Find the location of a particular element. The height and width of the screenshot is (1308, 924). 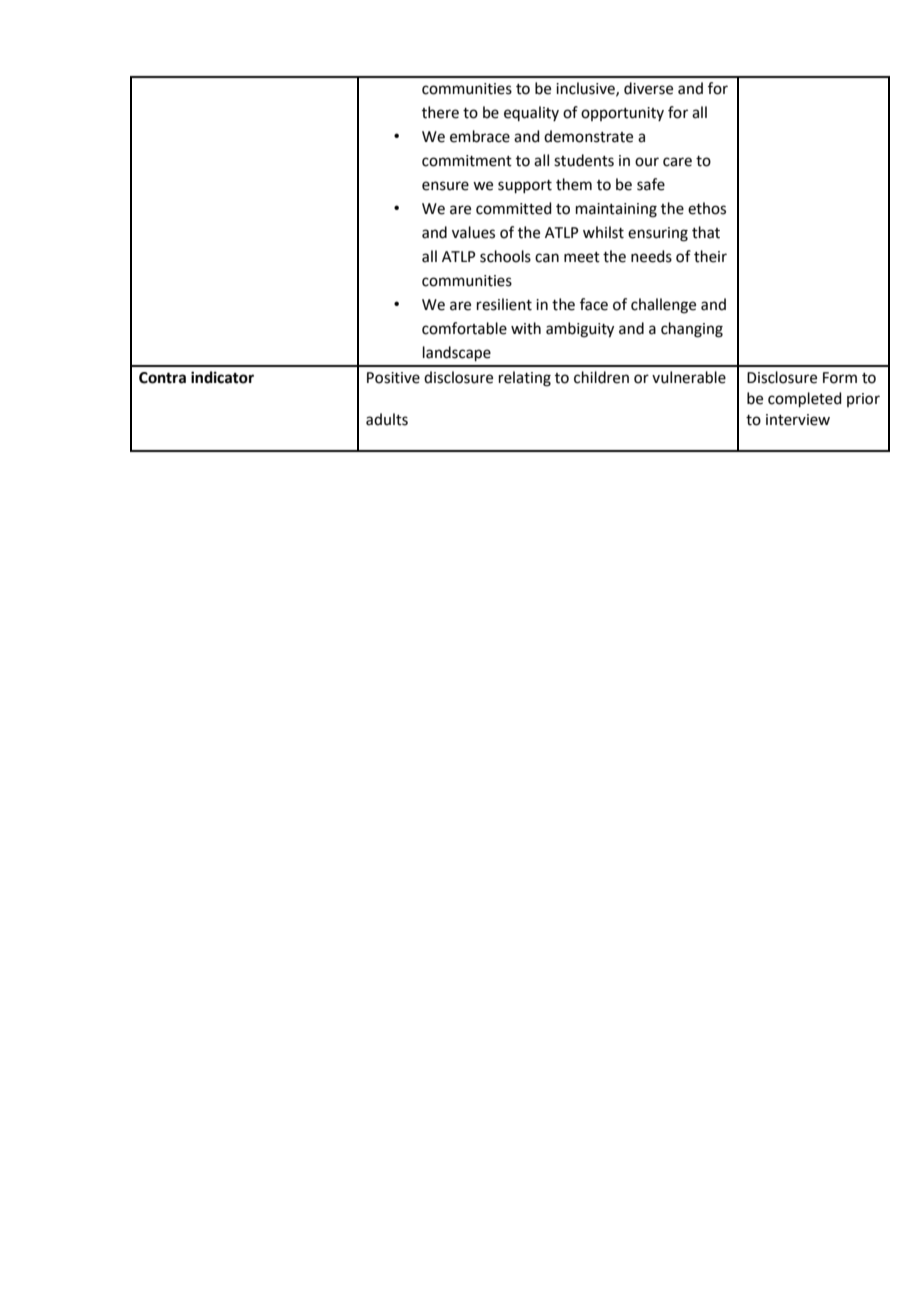

changing is located at coordinates (692, 330).
